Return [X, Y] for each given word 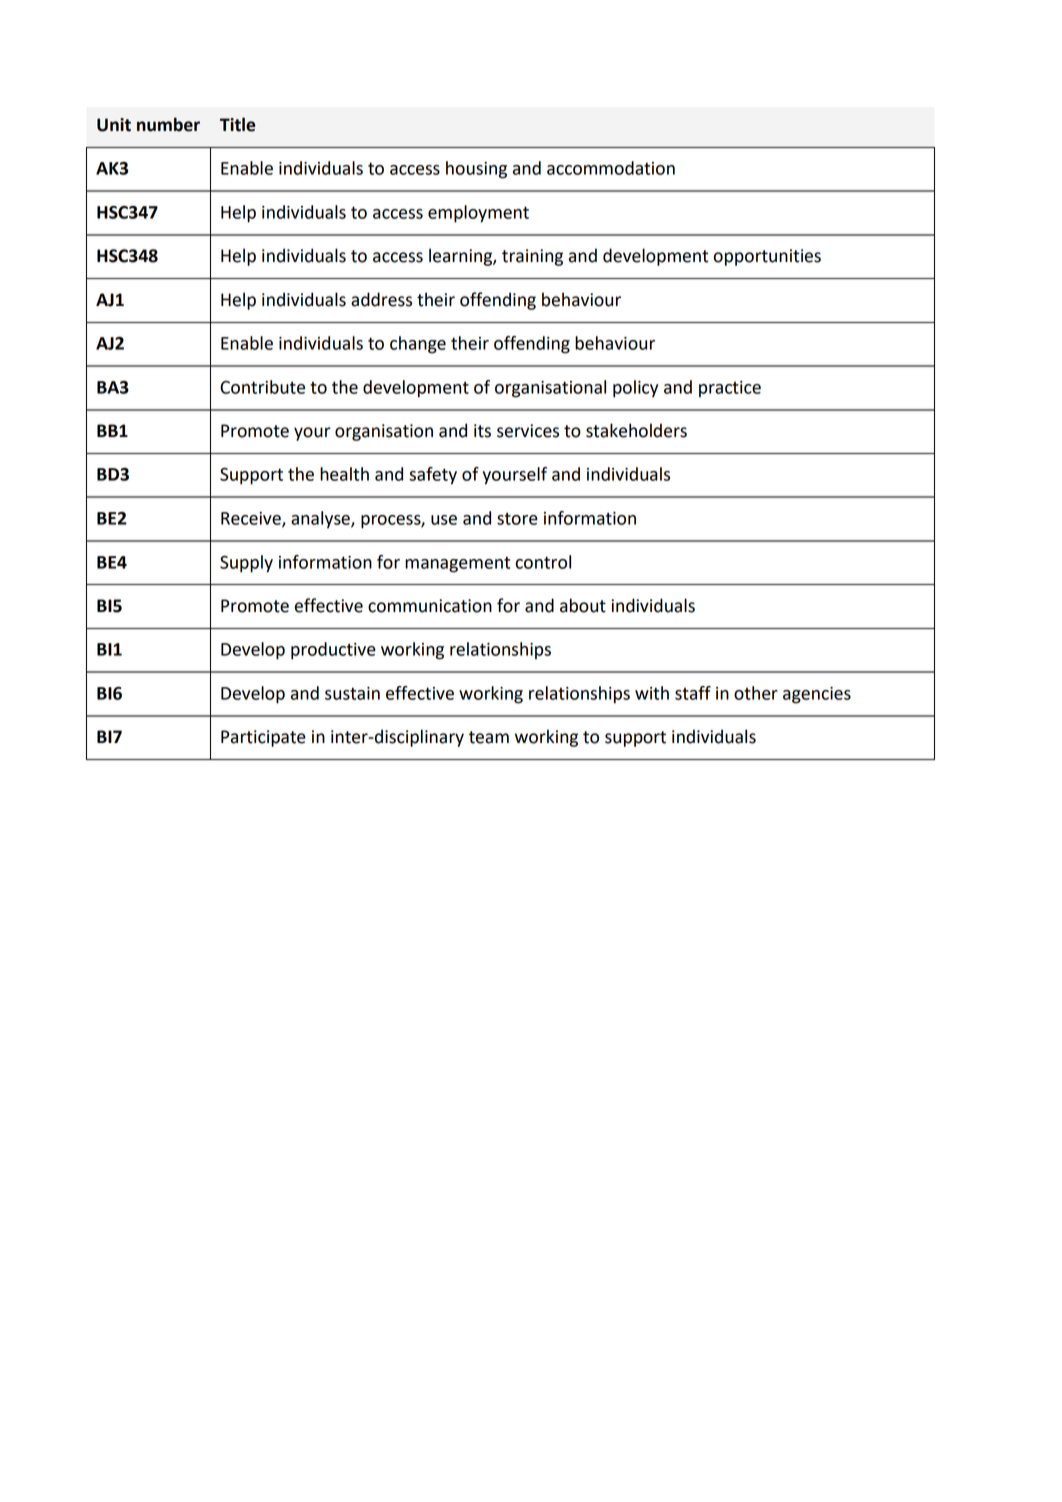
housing [476, 170]
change [418, 345]
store [517, 518]
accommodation [611, 168]
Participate [263, 738]
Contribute [262, 387]
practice [730, 389]
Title [238, 124]
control [543, 562]
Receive [252, 519]
